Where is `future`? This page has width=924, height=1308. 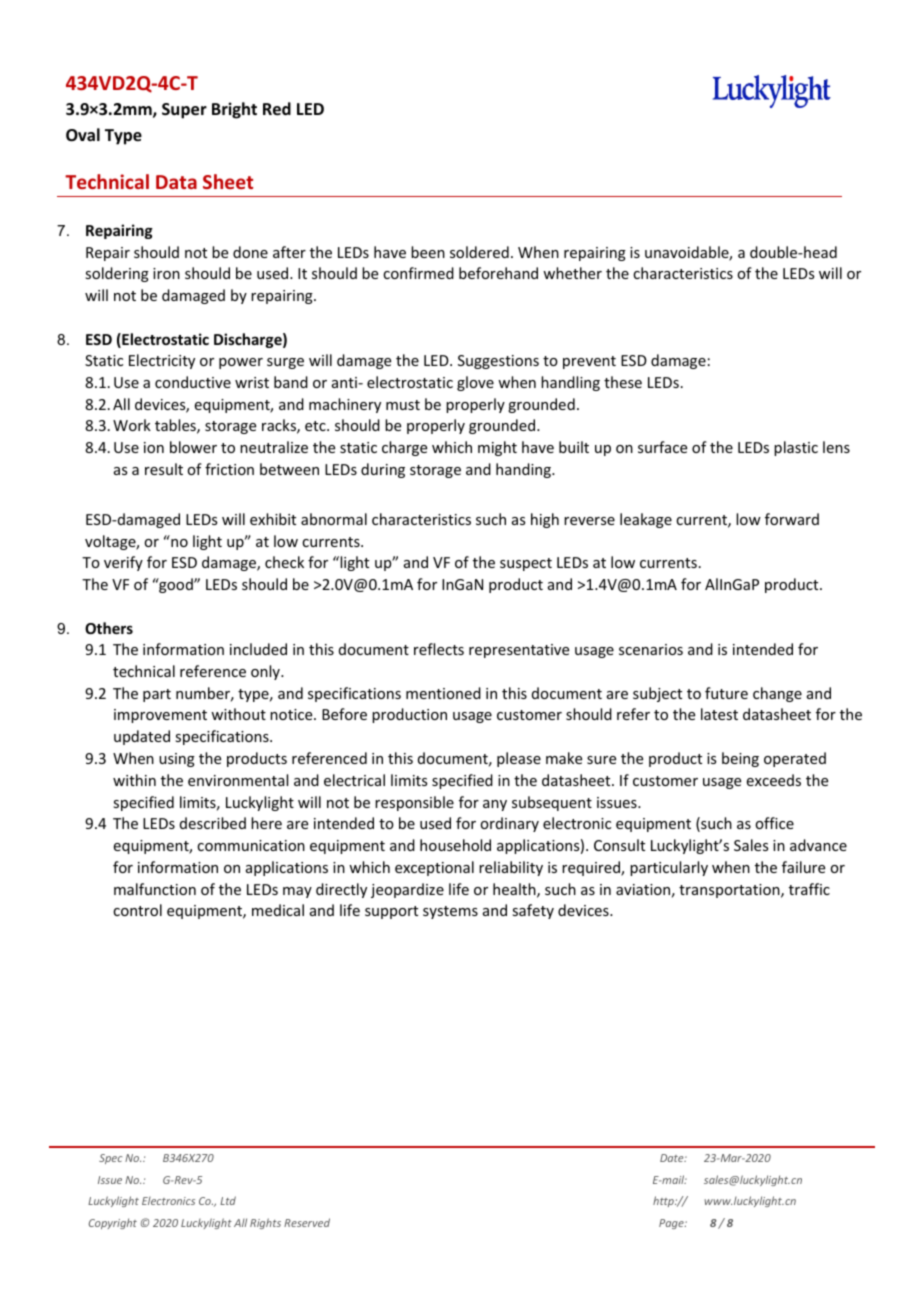 future is located at coordinates (726, 693).
